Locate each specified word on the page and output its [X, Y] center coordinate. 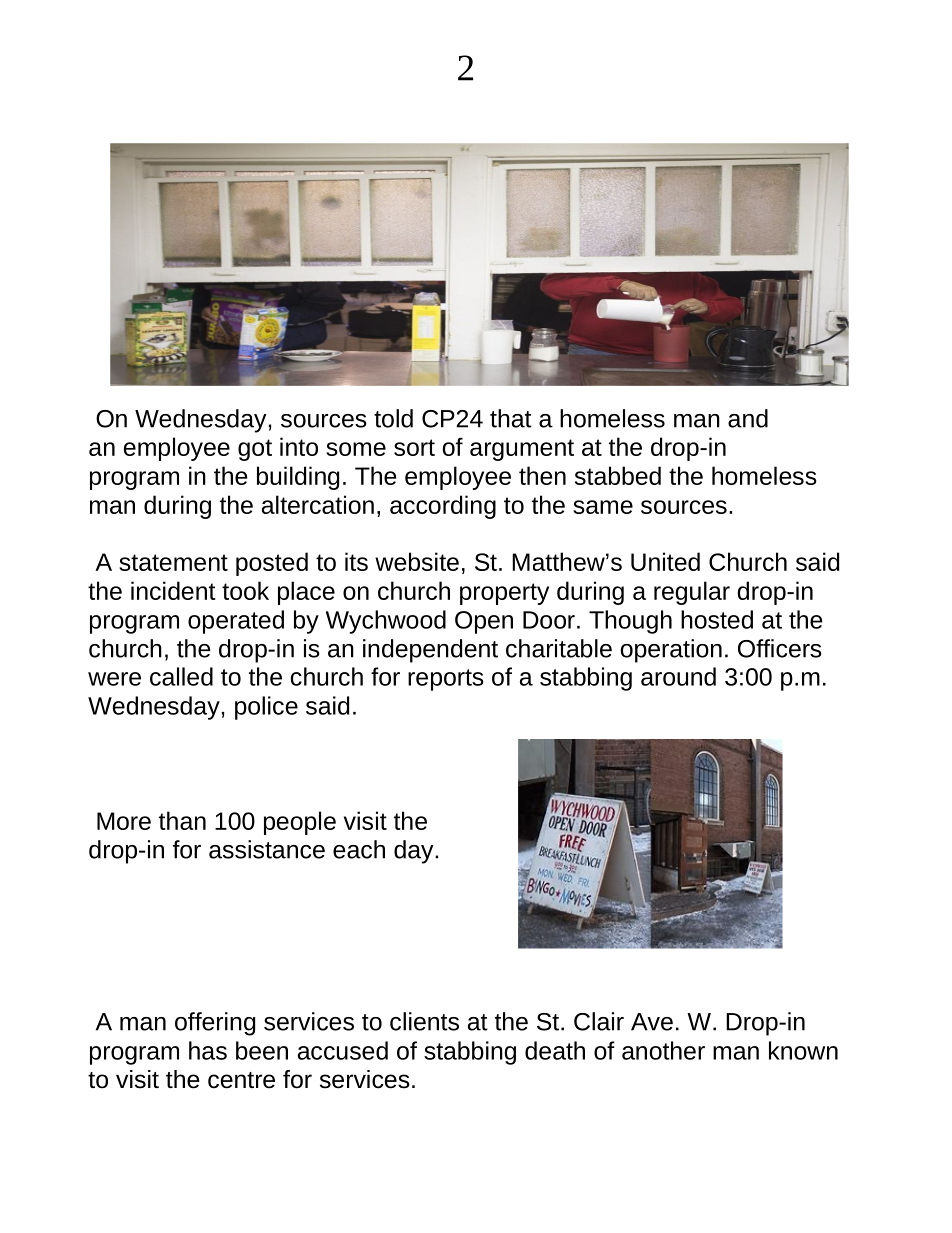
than [182, 820]
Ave [652, 1022]
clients [424, 1021]
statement [173, 562]
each [359, 849]
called [181, 676]
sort [414, 447]
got [255, 450]
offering [215, 1024]
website [417, 561]
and [748, 418]
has [208, 1050]
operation [671, 651]
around [678, 676]
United [665, 561]
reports [446, 680]
